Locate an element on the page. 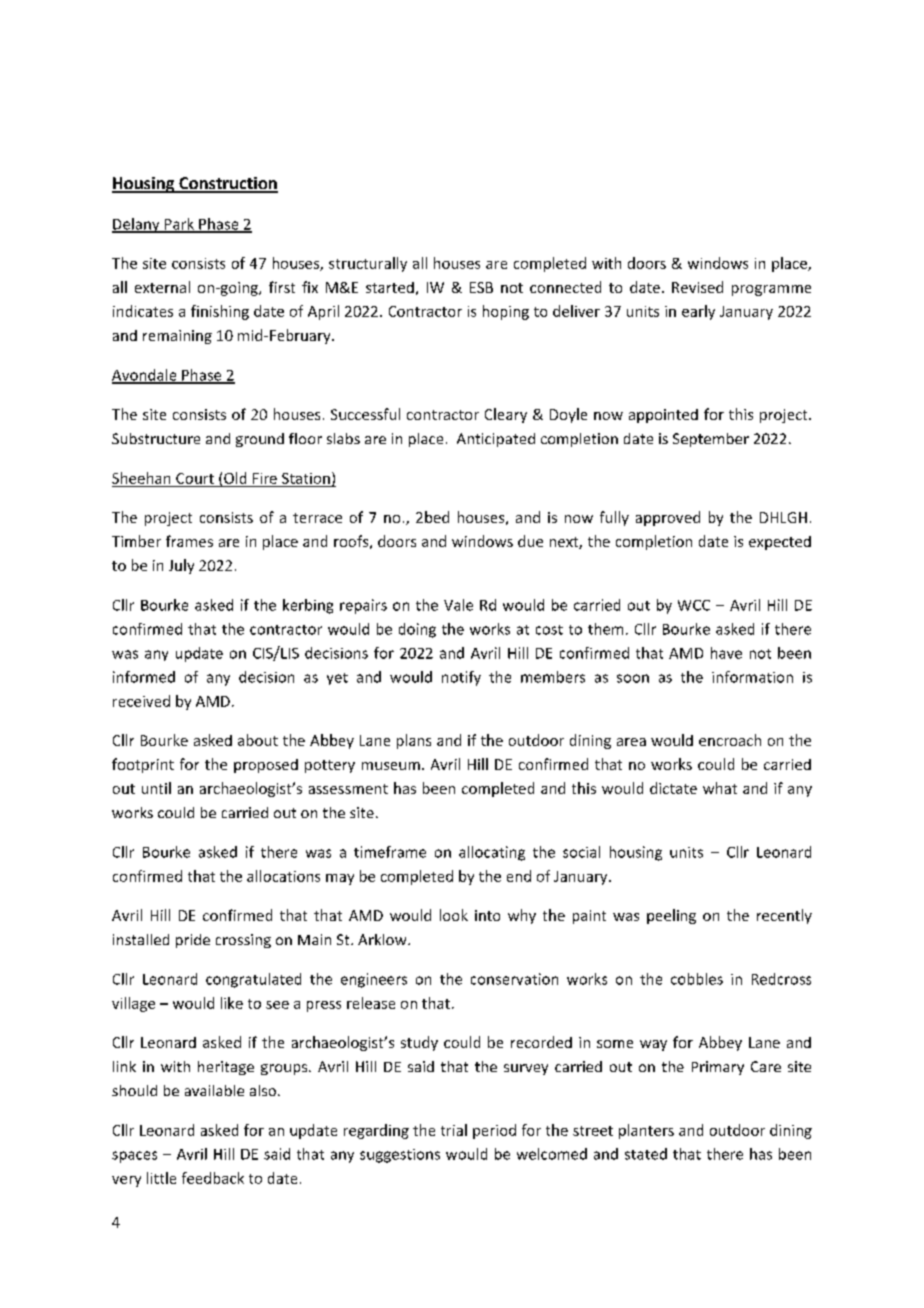 The width and height of the image is (924, 1308). Revised is located at coordinates (697, 287).
